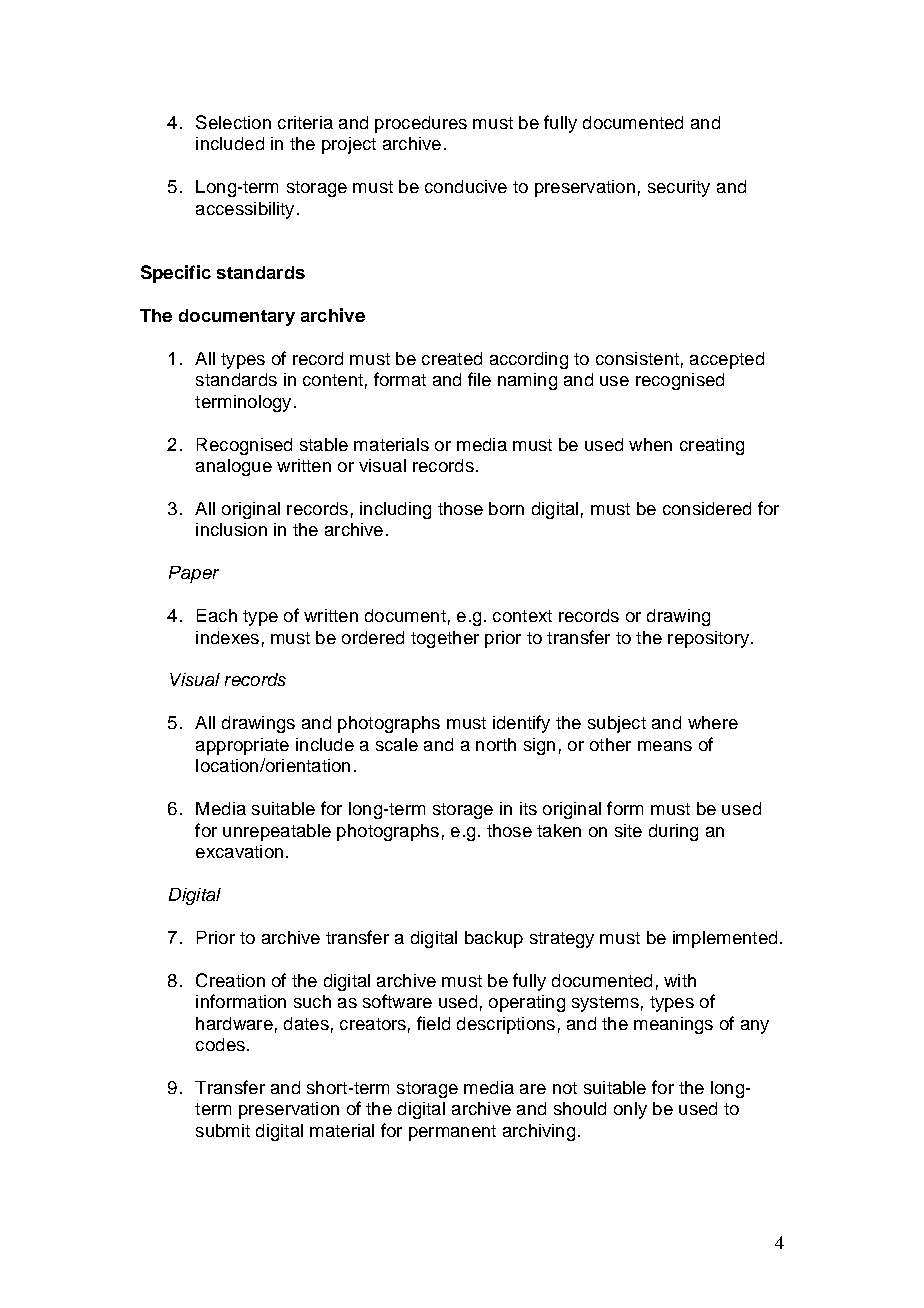 The width and height of the image is (924, 1308). I want to click on appropriate, so click(242, 746).
